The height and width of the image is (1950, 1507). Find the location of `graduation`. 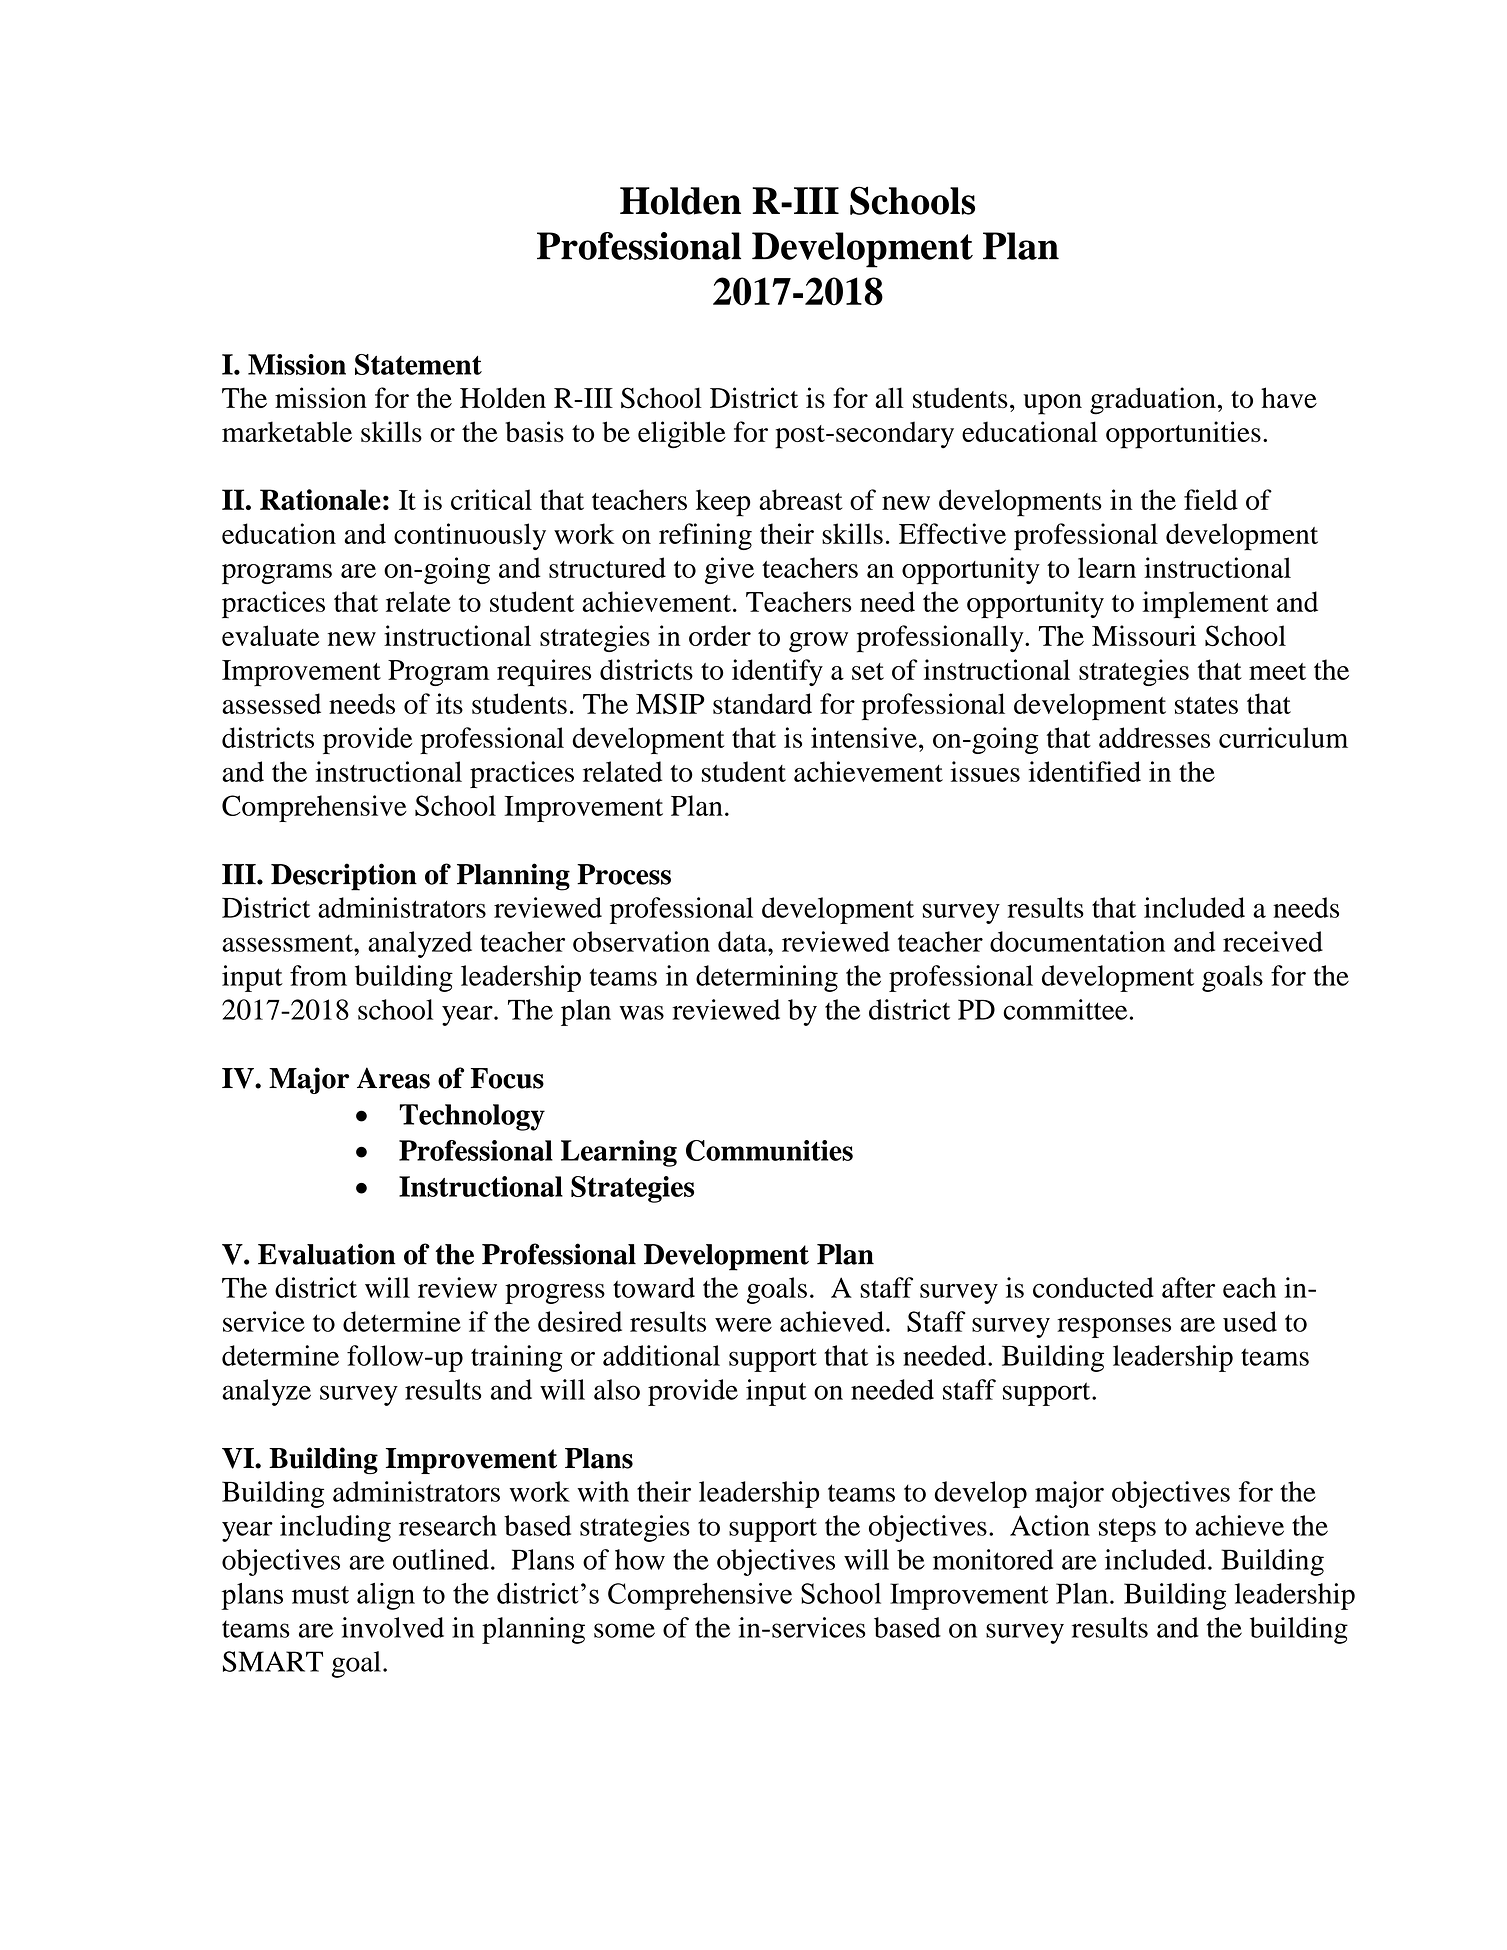

graduation is located at coordinates (1153, 401).
